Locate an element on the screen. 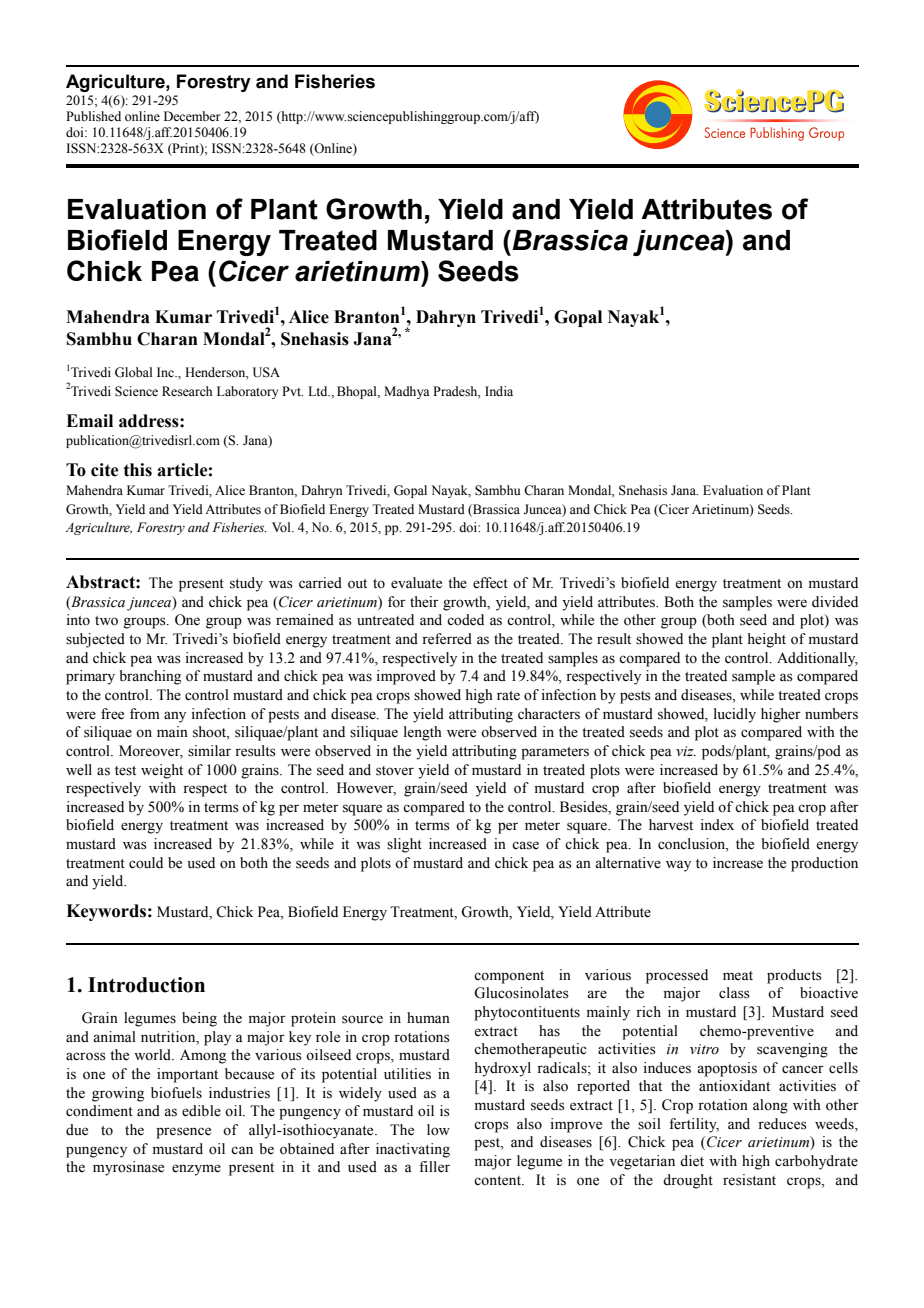  resistant is located at coordinates (749, 1180).
